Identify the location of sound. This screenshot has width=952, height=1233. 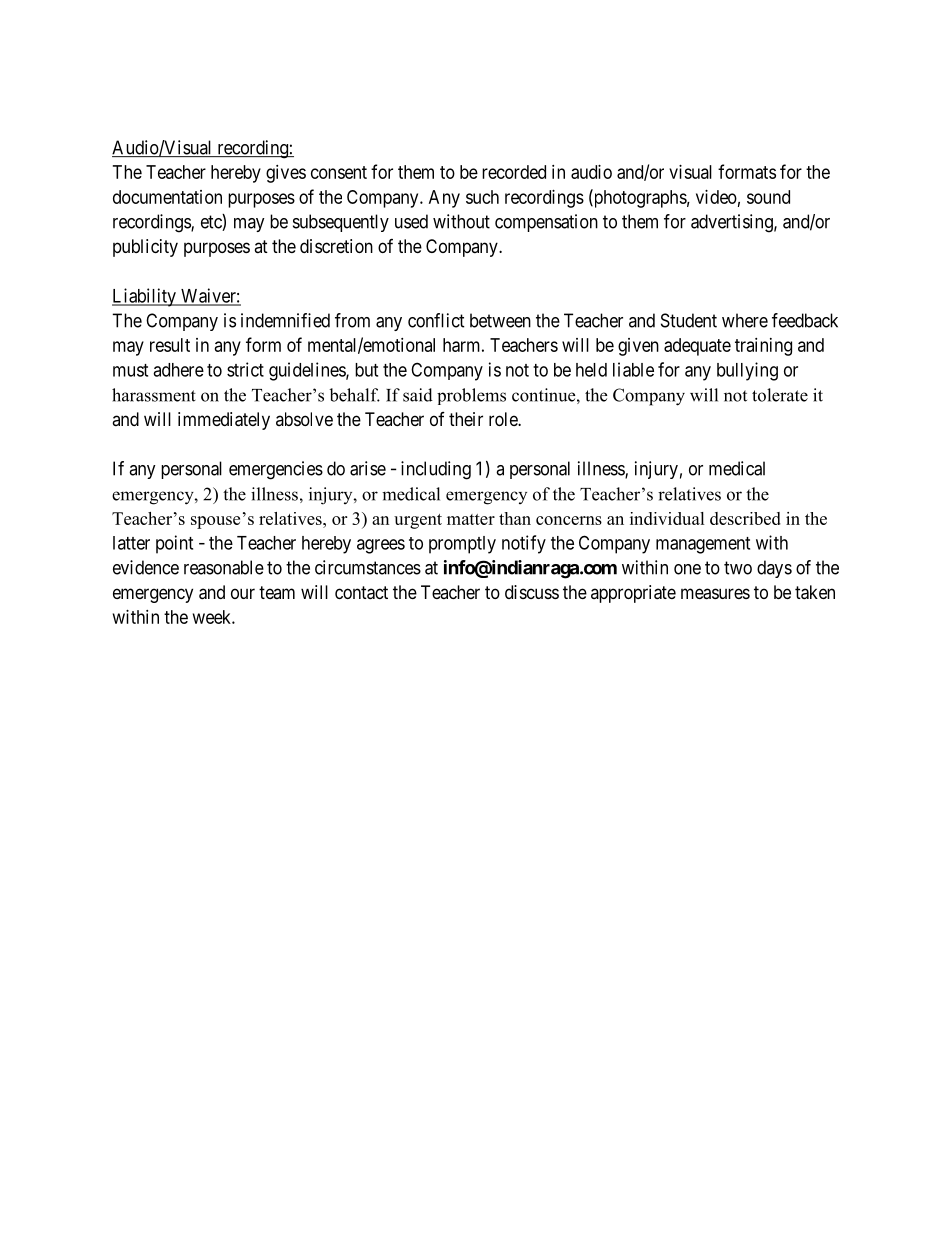
(768, 197).
